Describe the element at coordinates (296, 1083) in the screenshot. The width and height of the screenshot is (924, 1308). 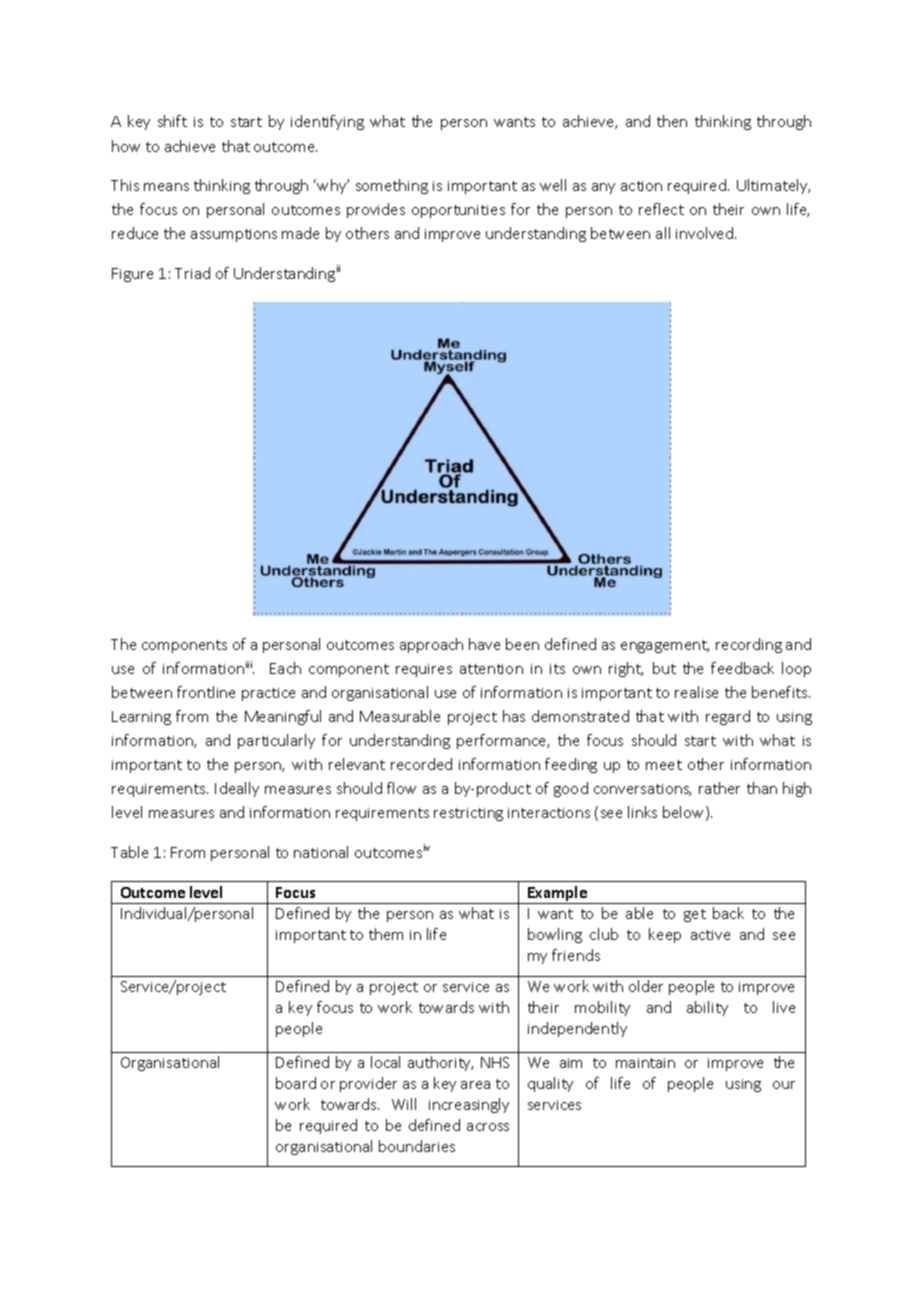
I see `board` at that location.
